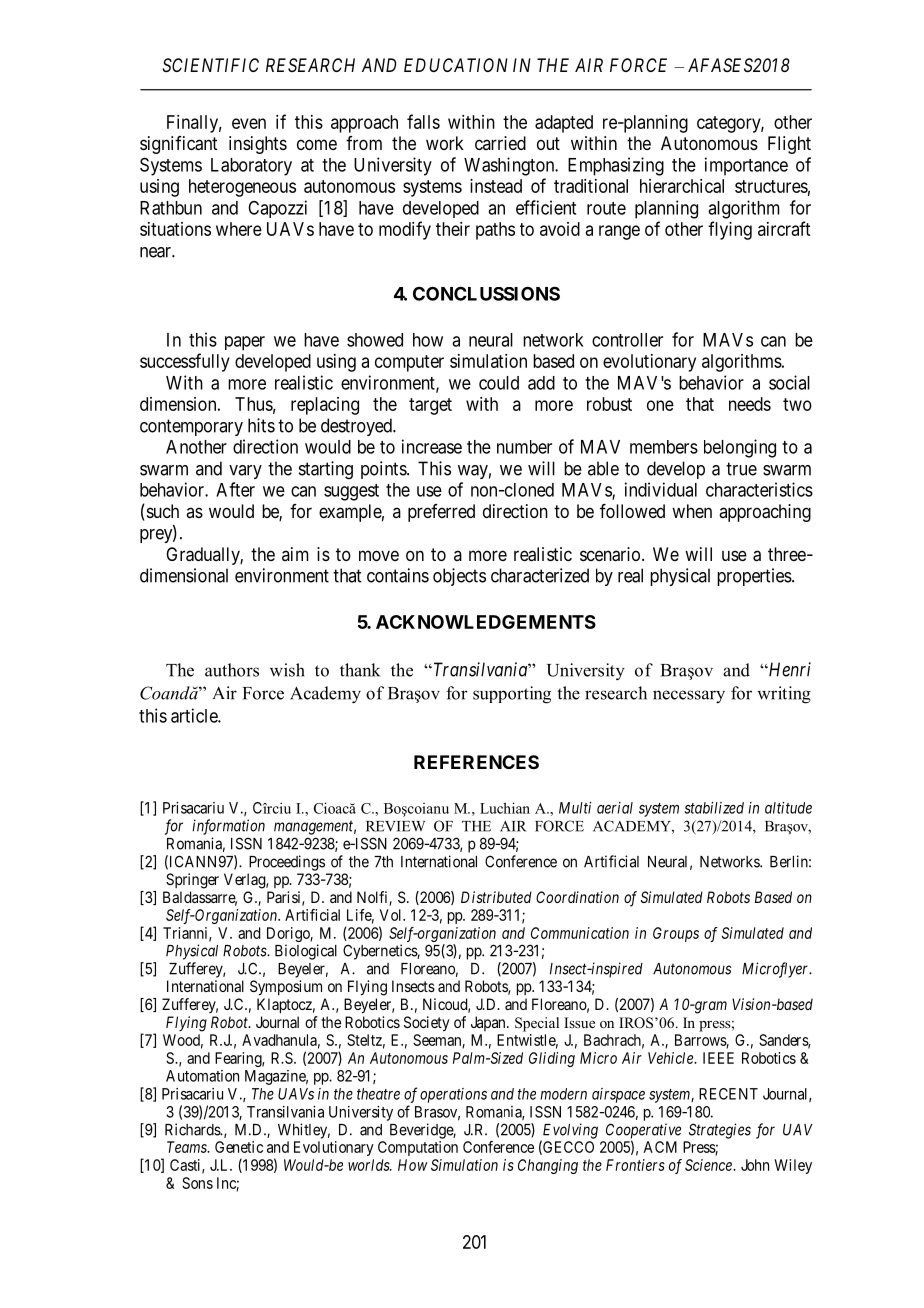 Image resolution: width=924 pixels, height=1308 pixels. I want to click on importance, so click(746, 166).
